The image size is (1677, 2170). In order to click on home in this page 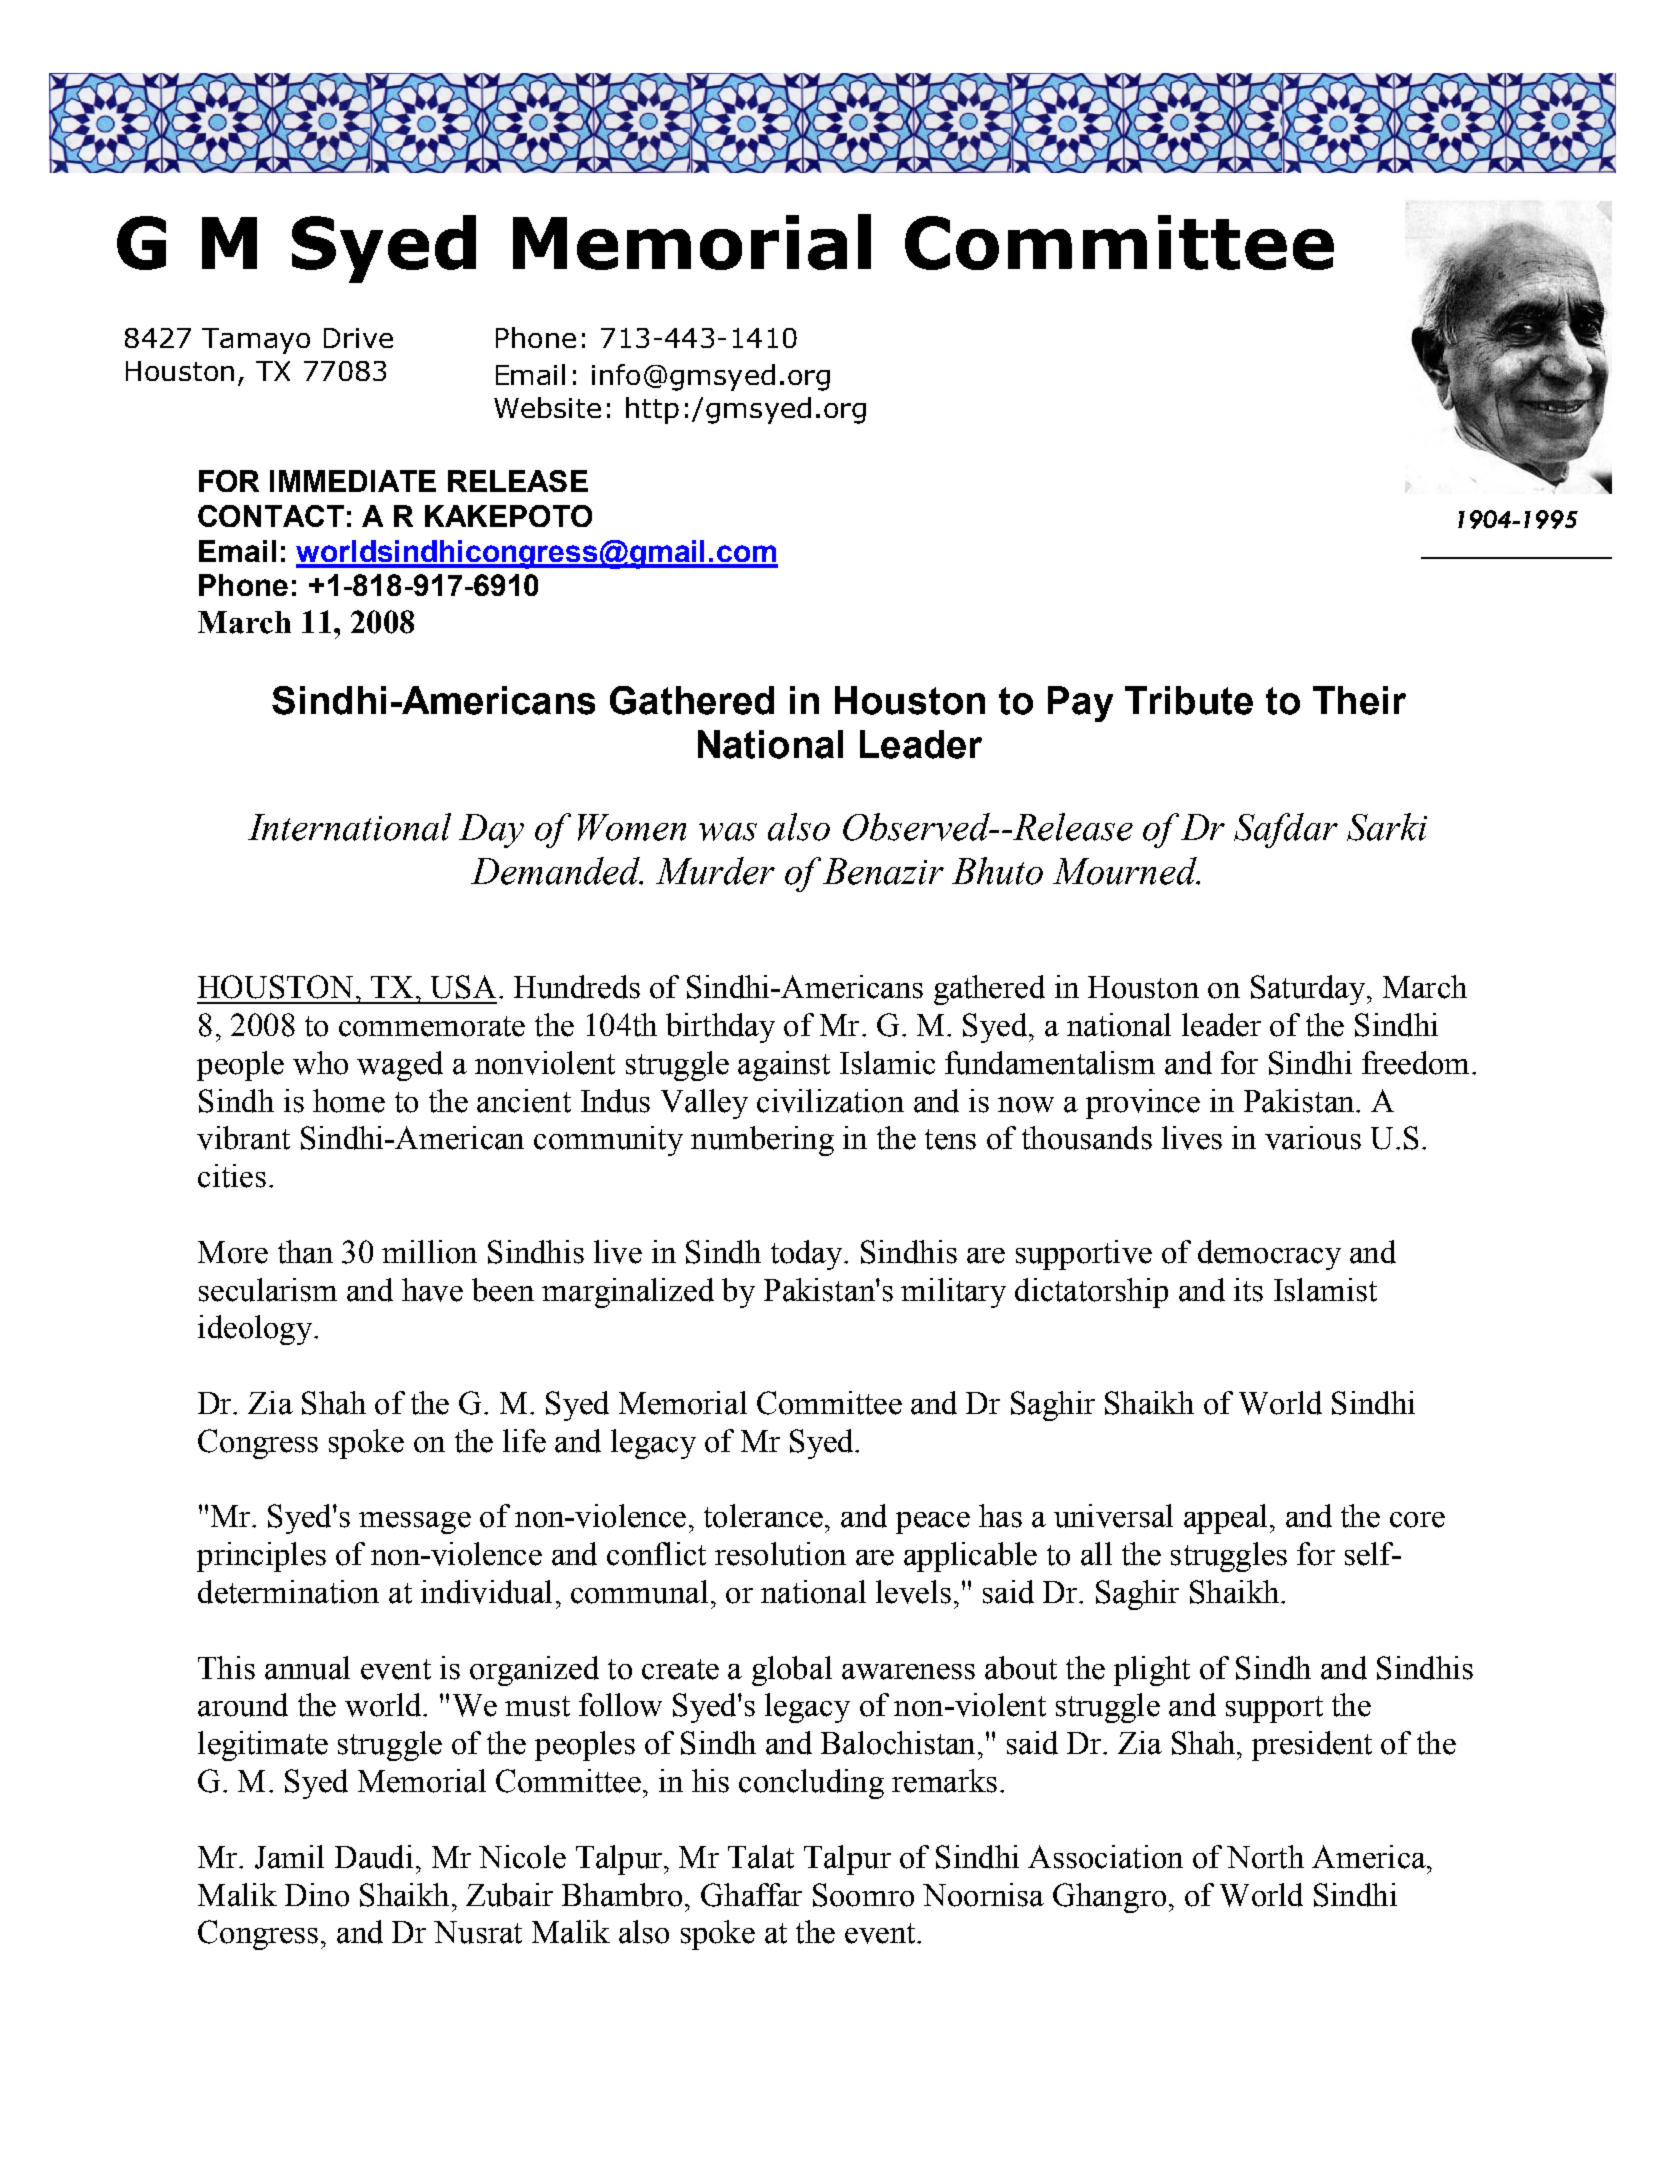, I will do `click(349, 1101)`.
